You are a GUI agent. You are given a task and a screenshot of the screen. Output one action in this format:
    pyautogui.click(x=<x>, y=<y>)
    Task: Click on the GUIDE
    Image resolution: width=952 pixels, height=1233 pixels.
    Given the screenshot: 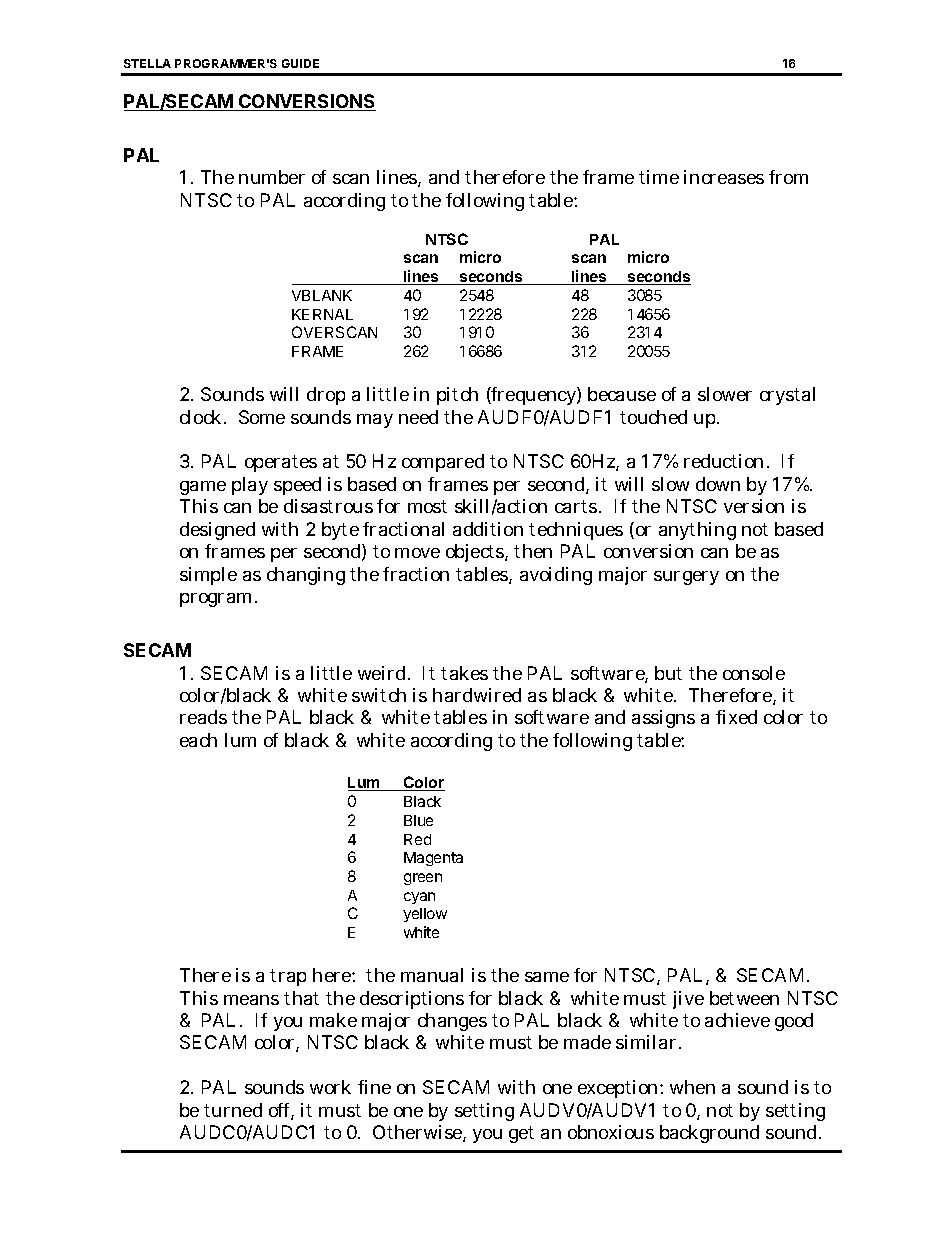 What is the action you would take?
    pyautogui.click(x=300, y=63)
